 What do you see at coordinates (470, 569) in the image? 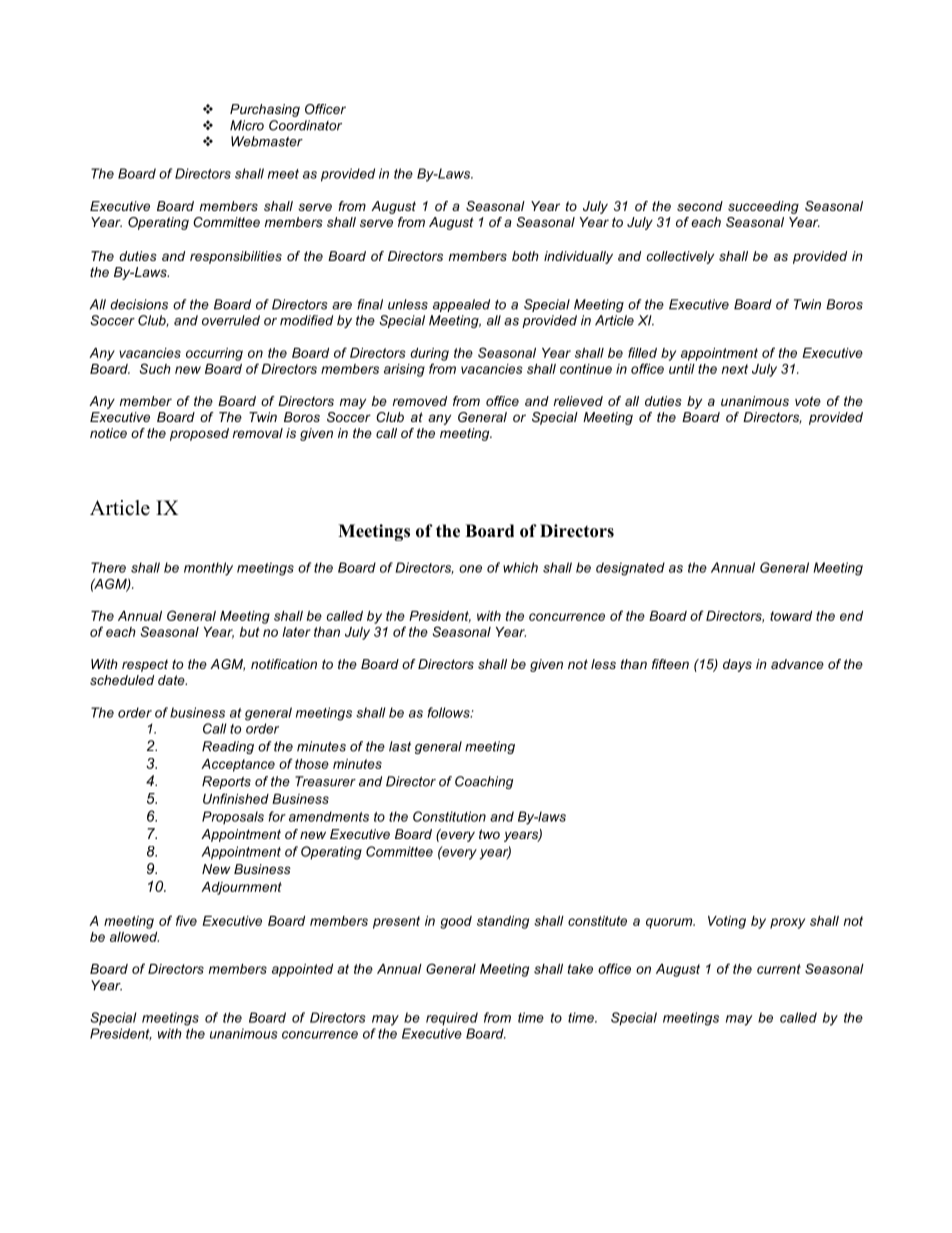
I see `one` at bounding box center [470, 569].
